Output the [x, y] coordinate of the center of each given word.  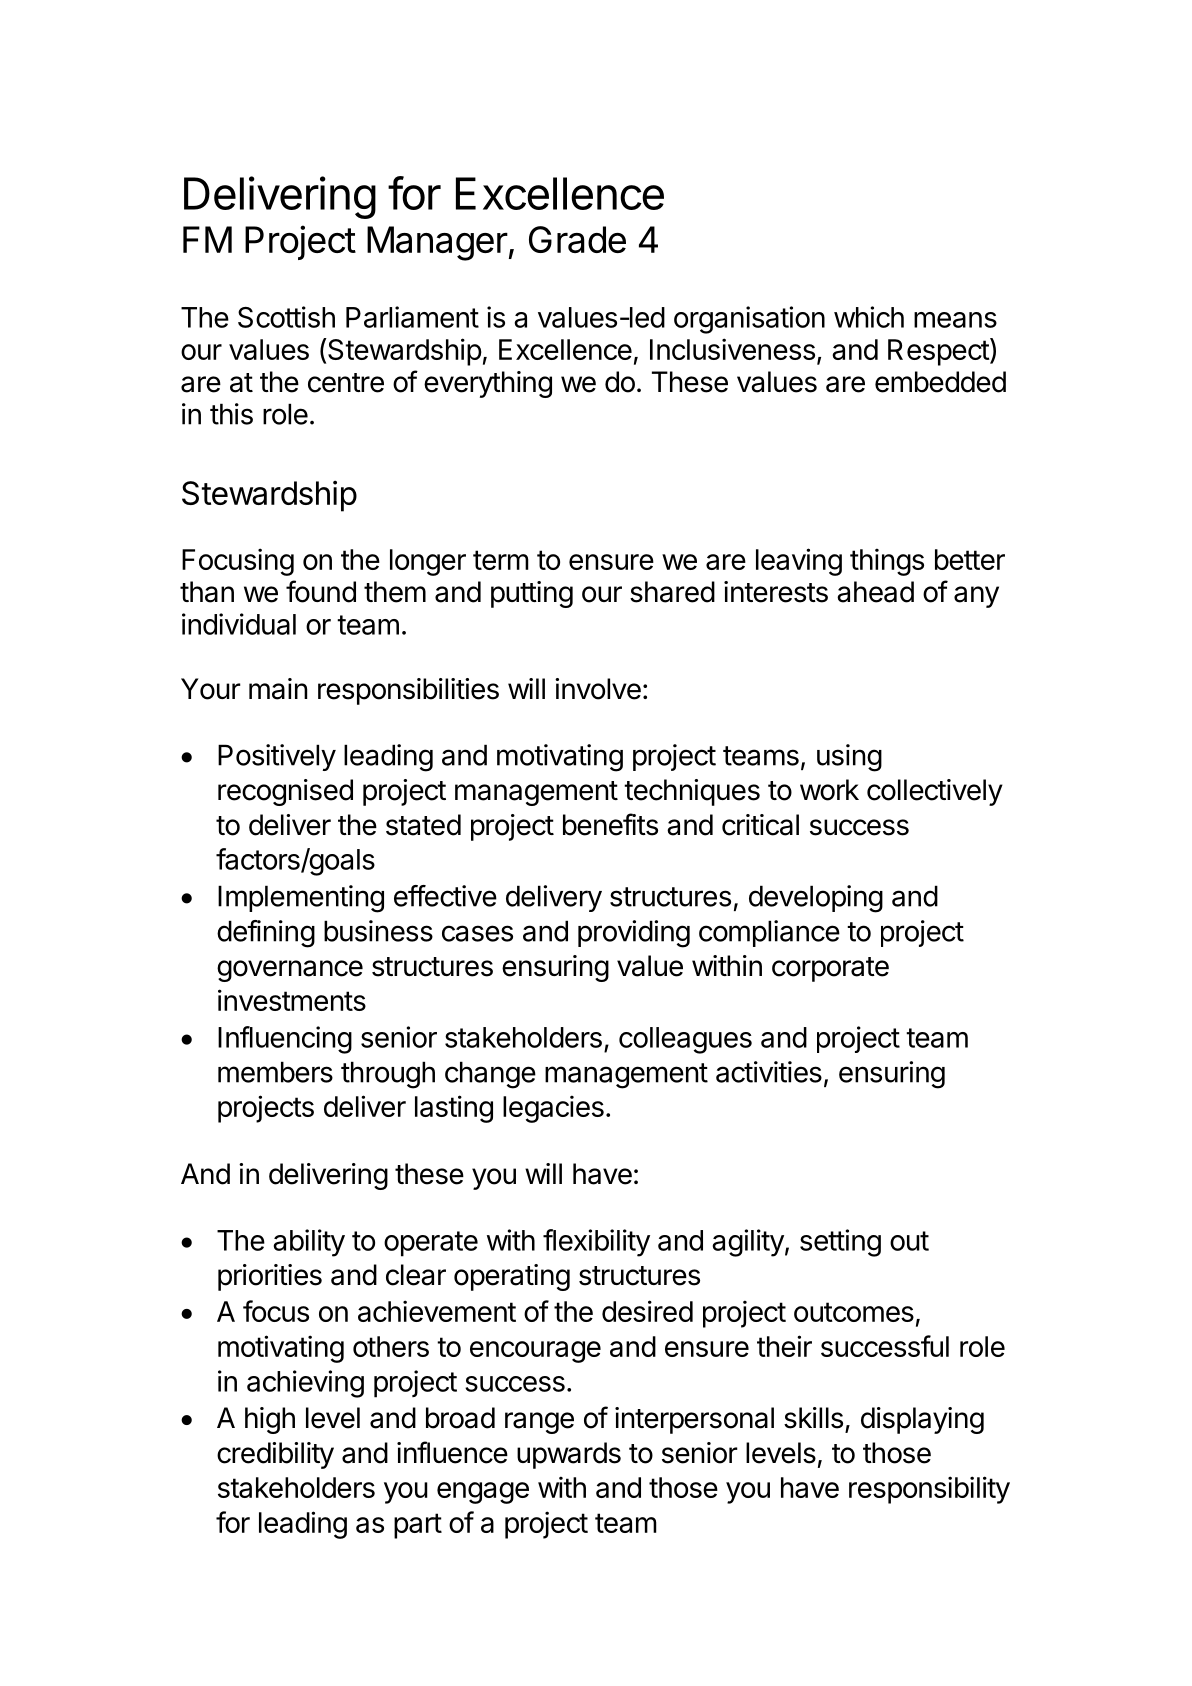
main [278, 689]
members [275, 1072]
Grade [577, 239]
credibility [275, 1455]
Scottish [286, 317]
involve [598, 689]
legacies [553, 1109]
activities [769, 1072]
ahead [875, 592]
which [869, 317]
